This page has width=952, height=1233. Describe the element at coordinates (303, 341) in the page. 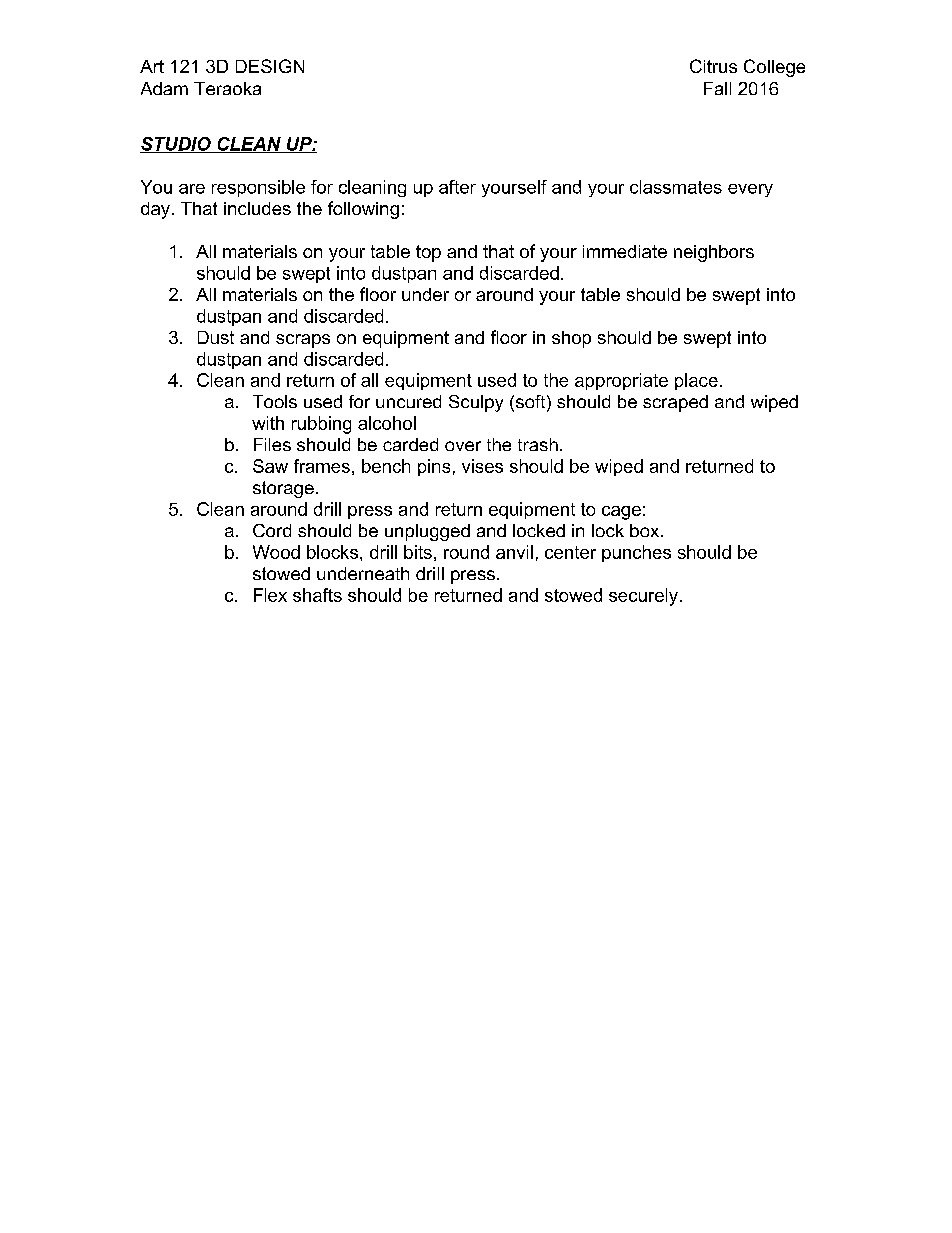

I see `scraps` at that location.
